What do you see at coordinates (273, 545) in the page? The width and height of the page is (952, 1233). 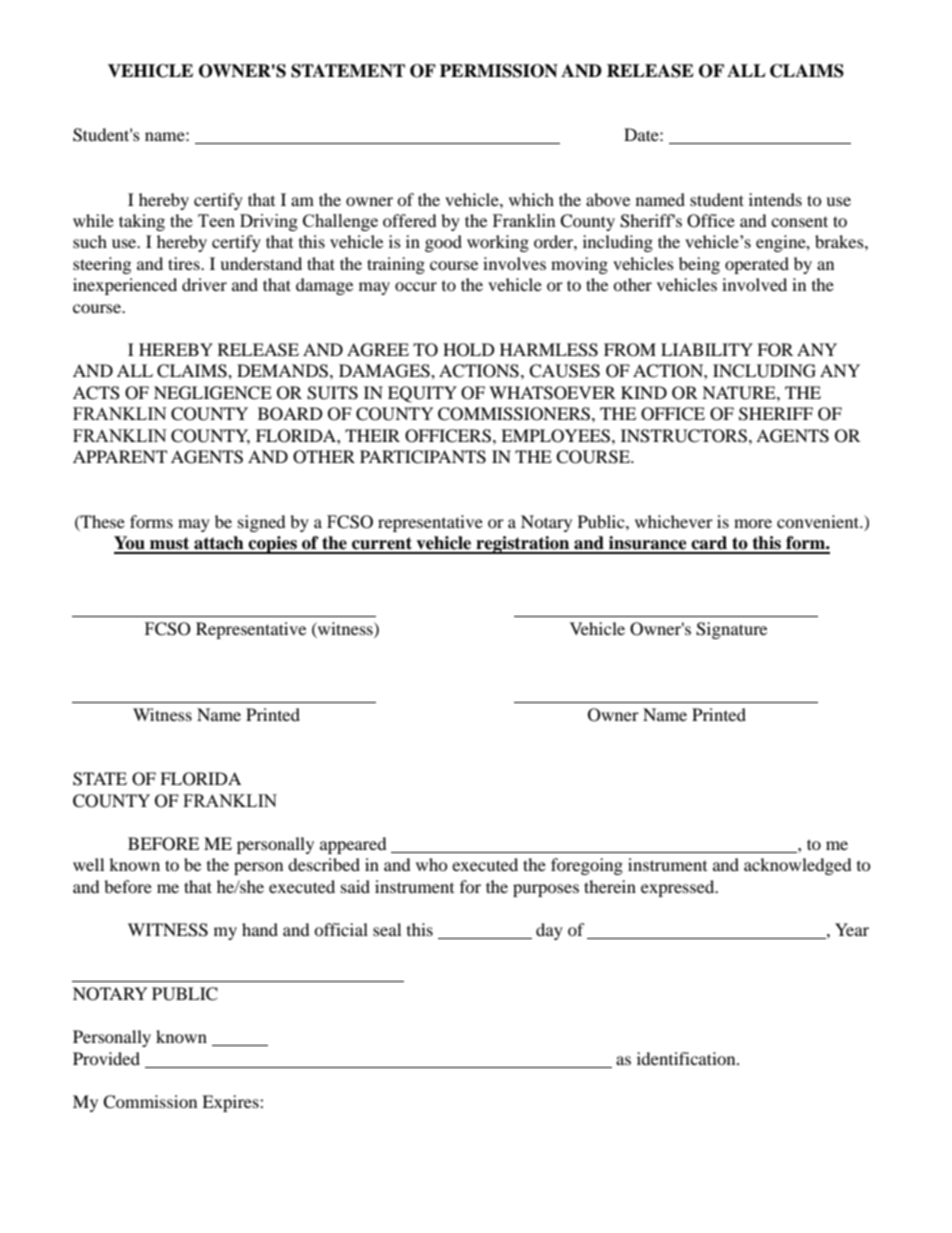 I see `copies` at bounding box center [273, 545].
